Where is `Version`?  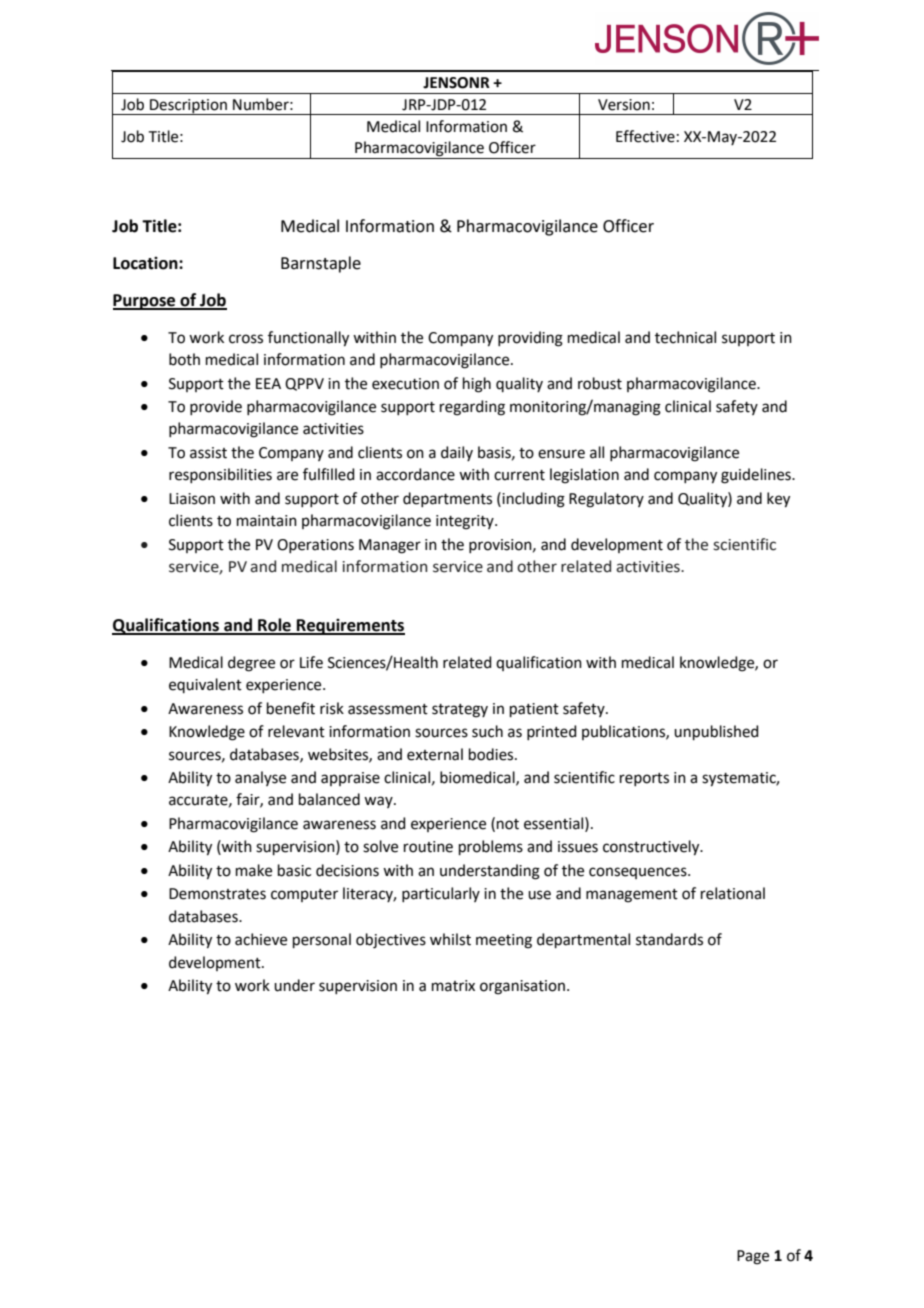
Version is located at coordinates (624, 105).
